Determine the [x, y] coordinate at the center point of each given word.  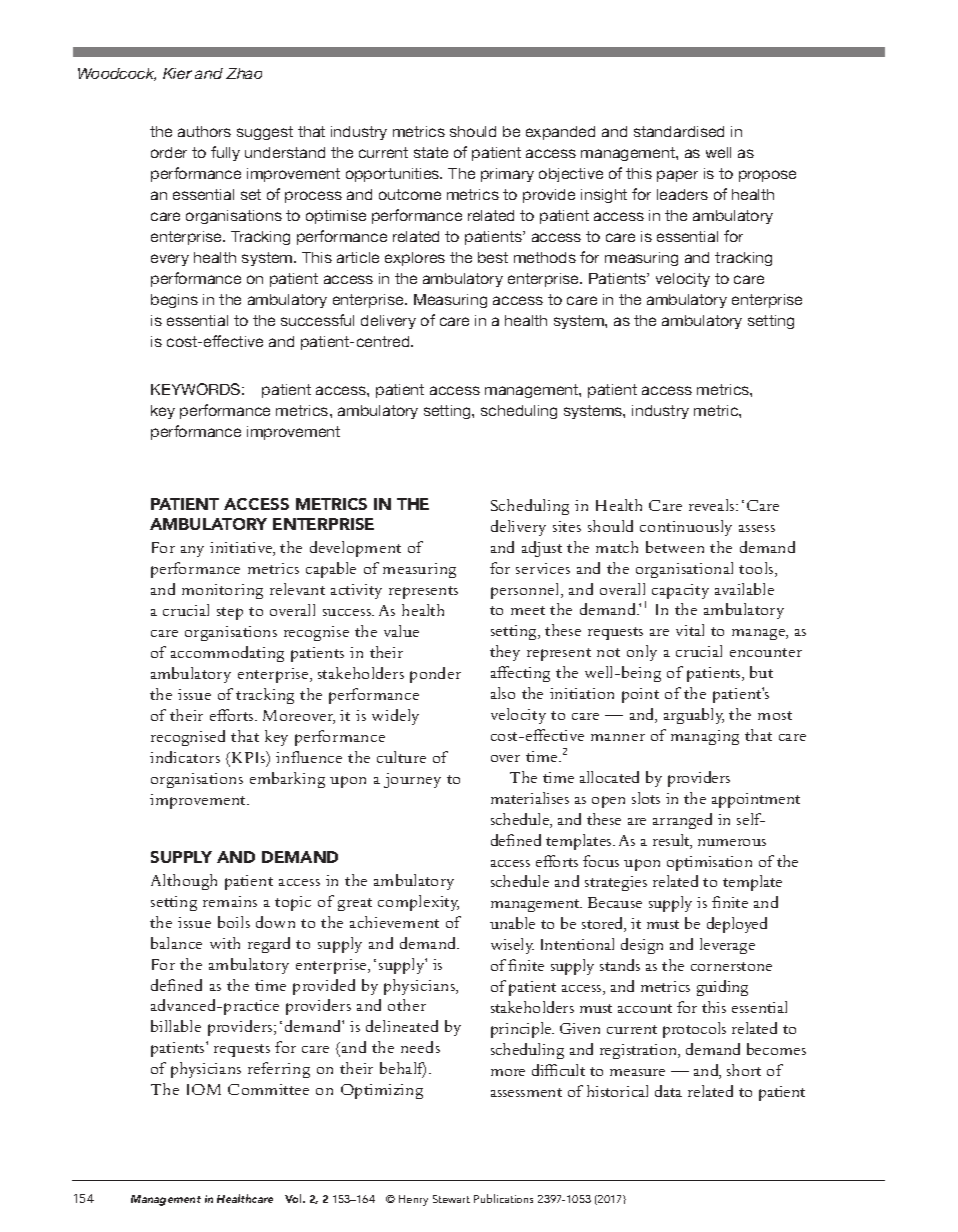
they [505, 653]
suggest [265, 133]
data [668, 1091]
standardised [679, 131]
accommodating [227, 654]
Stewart [451, 1199]
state [431, 152]
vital [690, 630]
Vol [294, 1198]
